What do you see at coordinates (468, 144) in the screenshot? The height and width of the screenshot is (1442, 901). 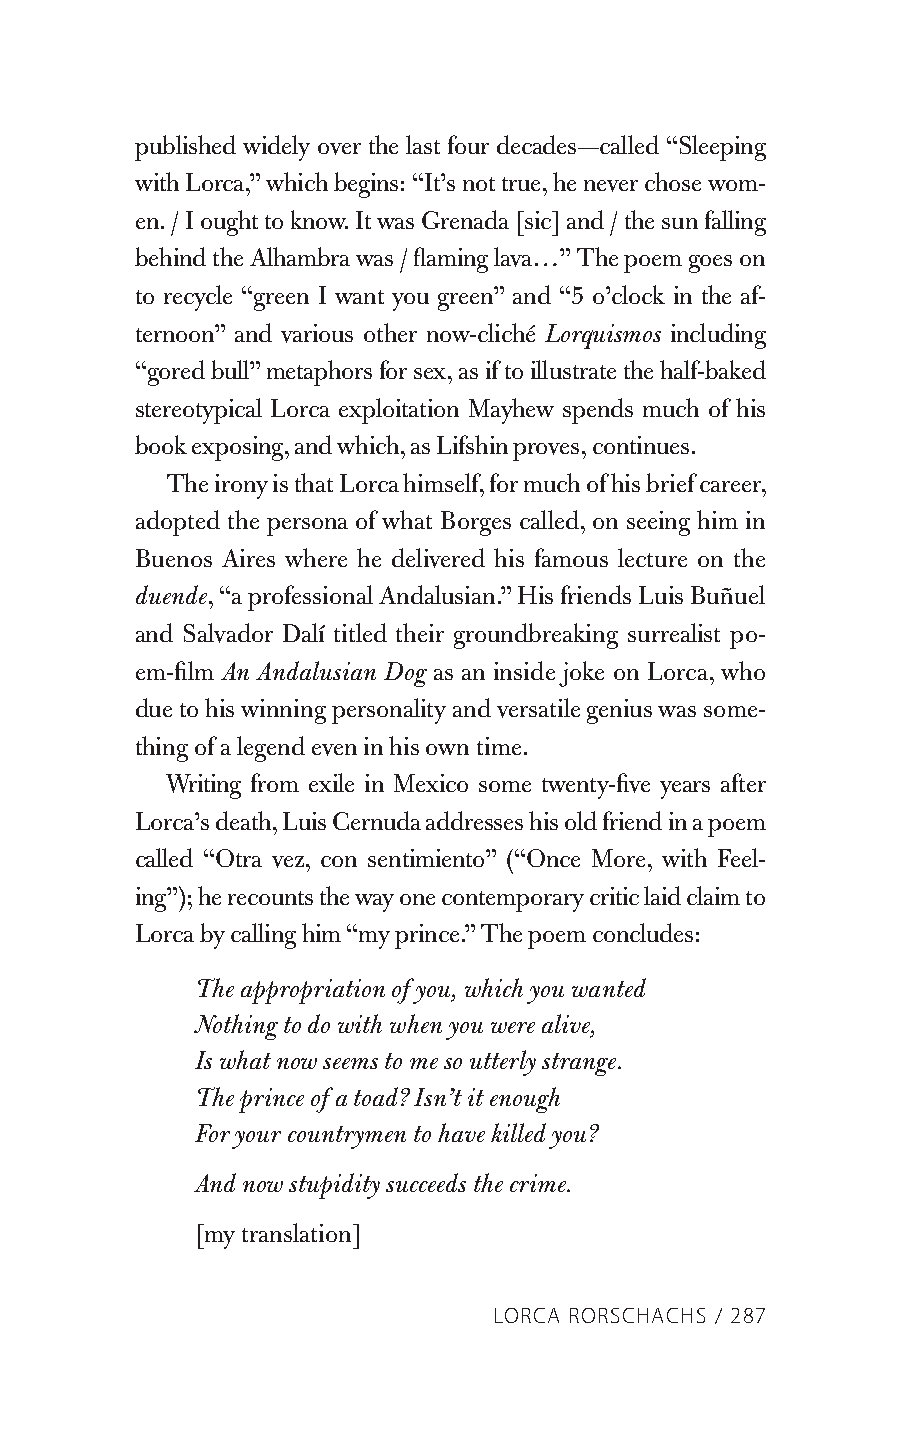 I see `four` at bounding box center [468, 144].
